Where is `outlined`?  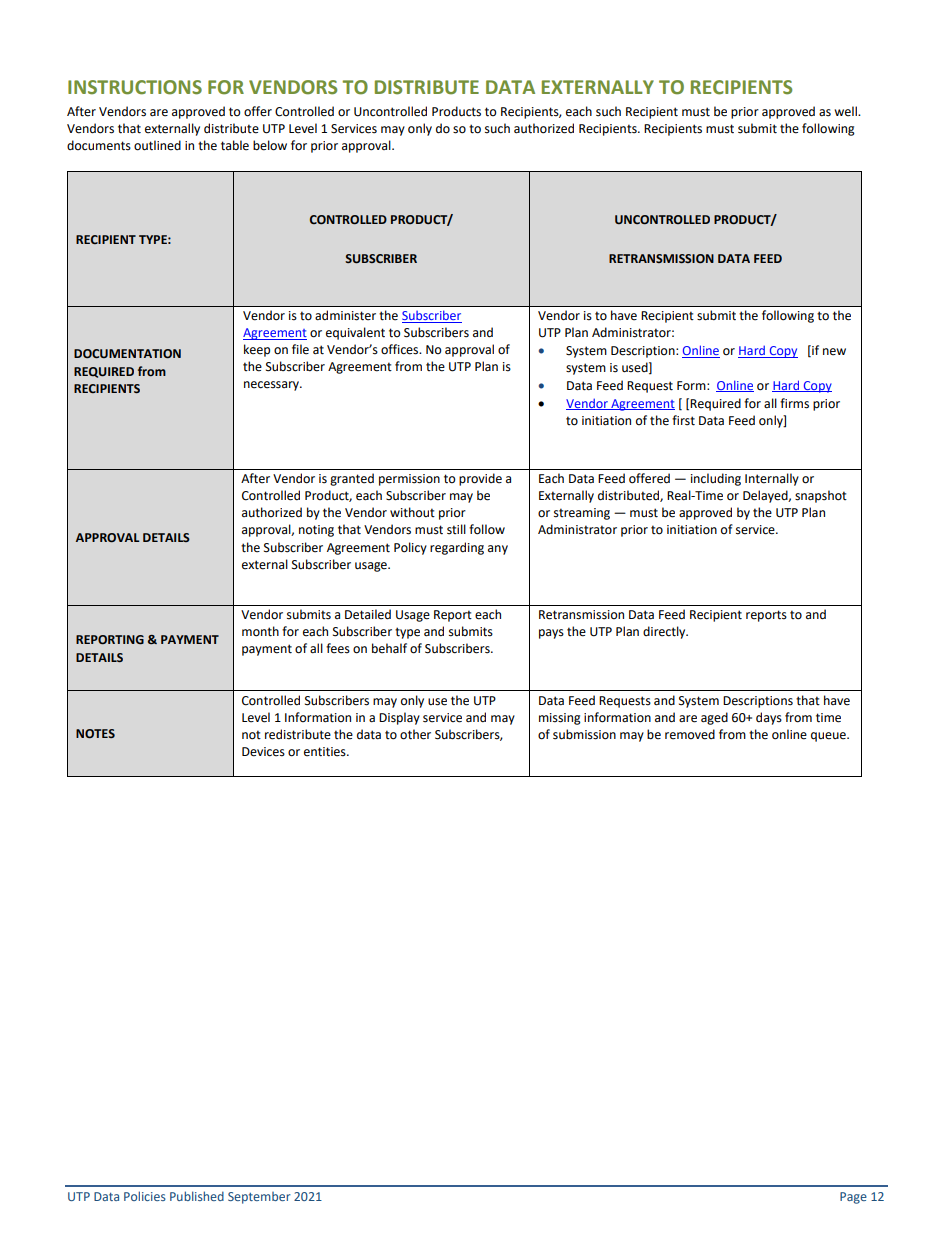
outlined is located at coordinates (157, 145).
